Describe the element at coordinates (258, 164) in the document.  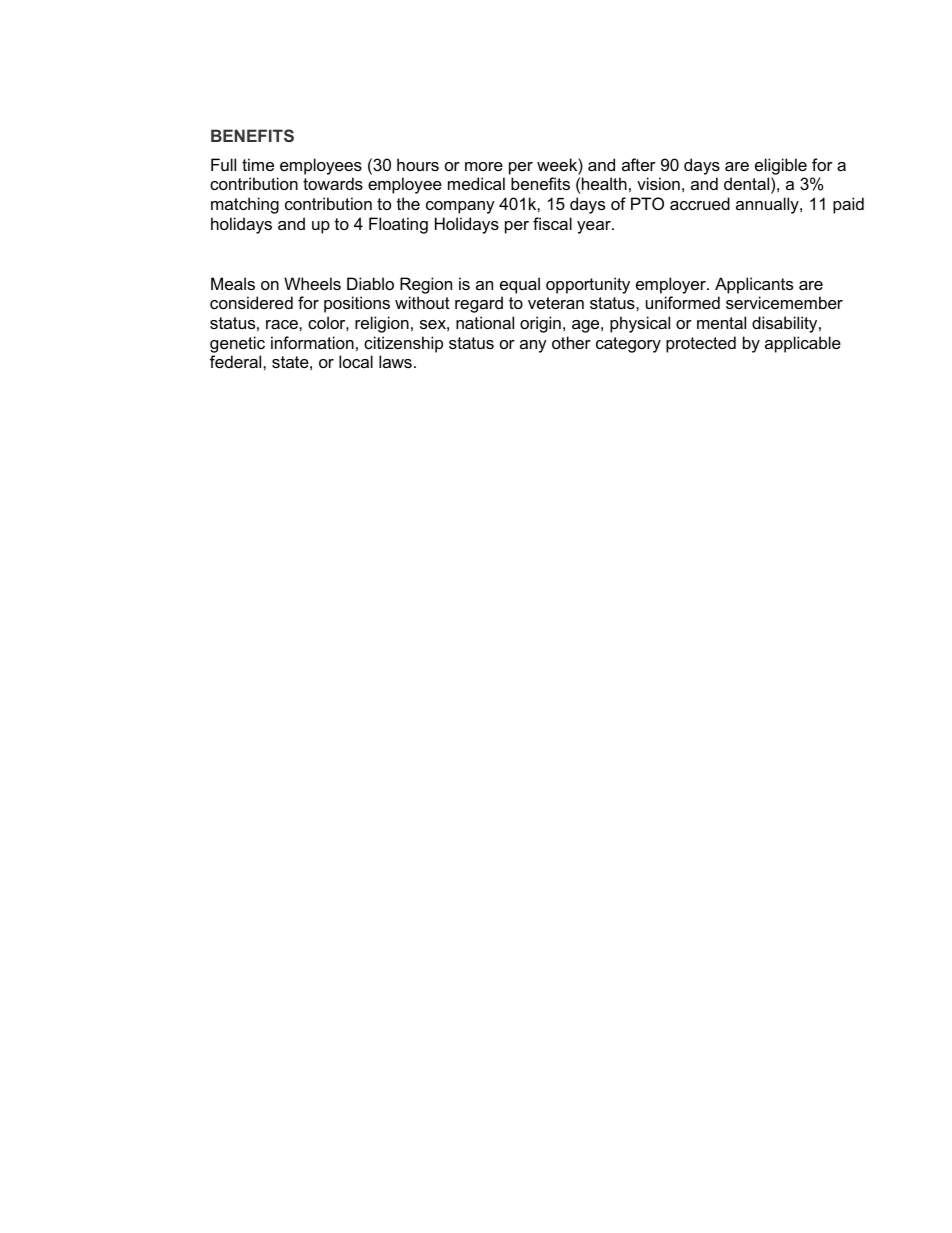
I see `time` at that location.
